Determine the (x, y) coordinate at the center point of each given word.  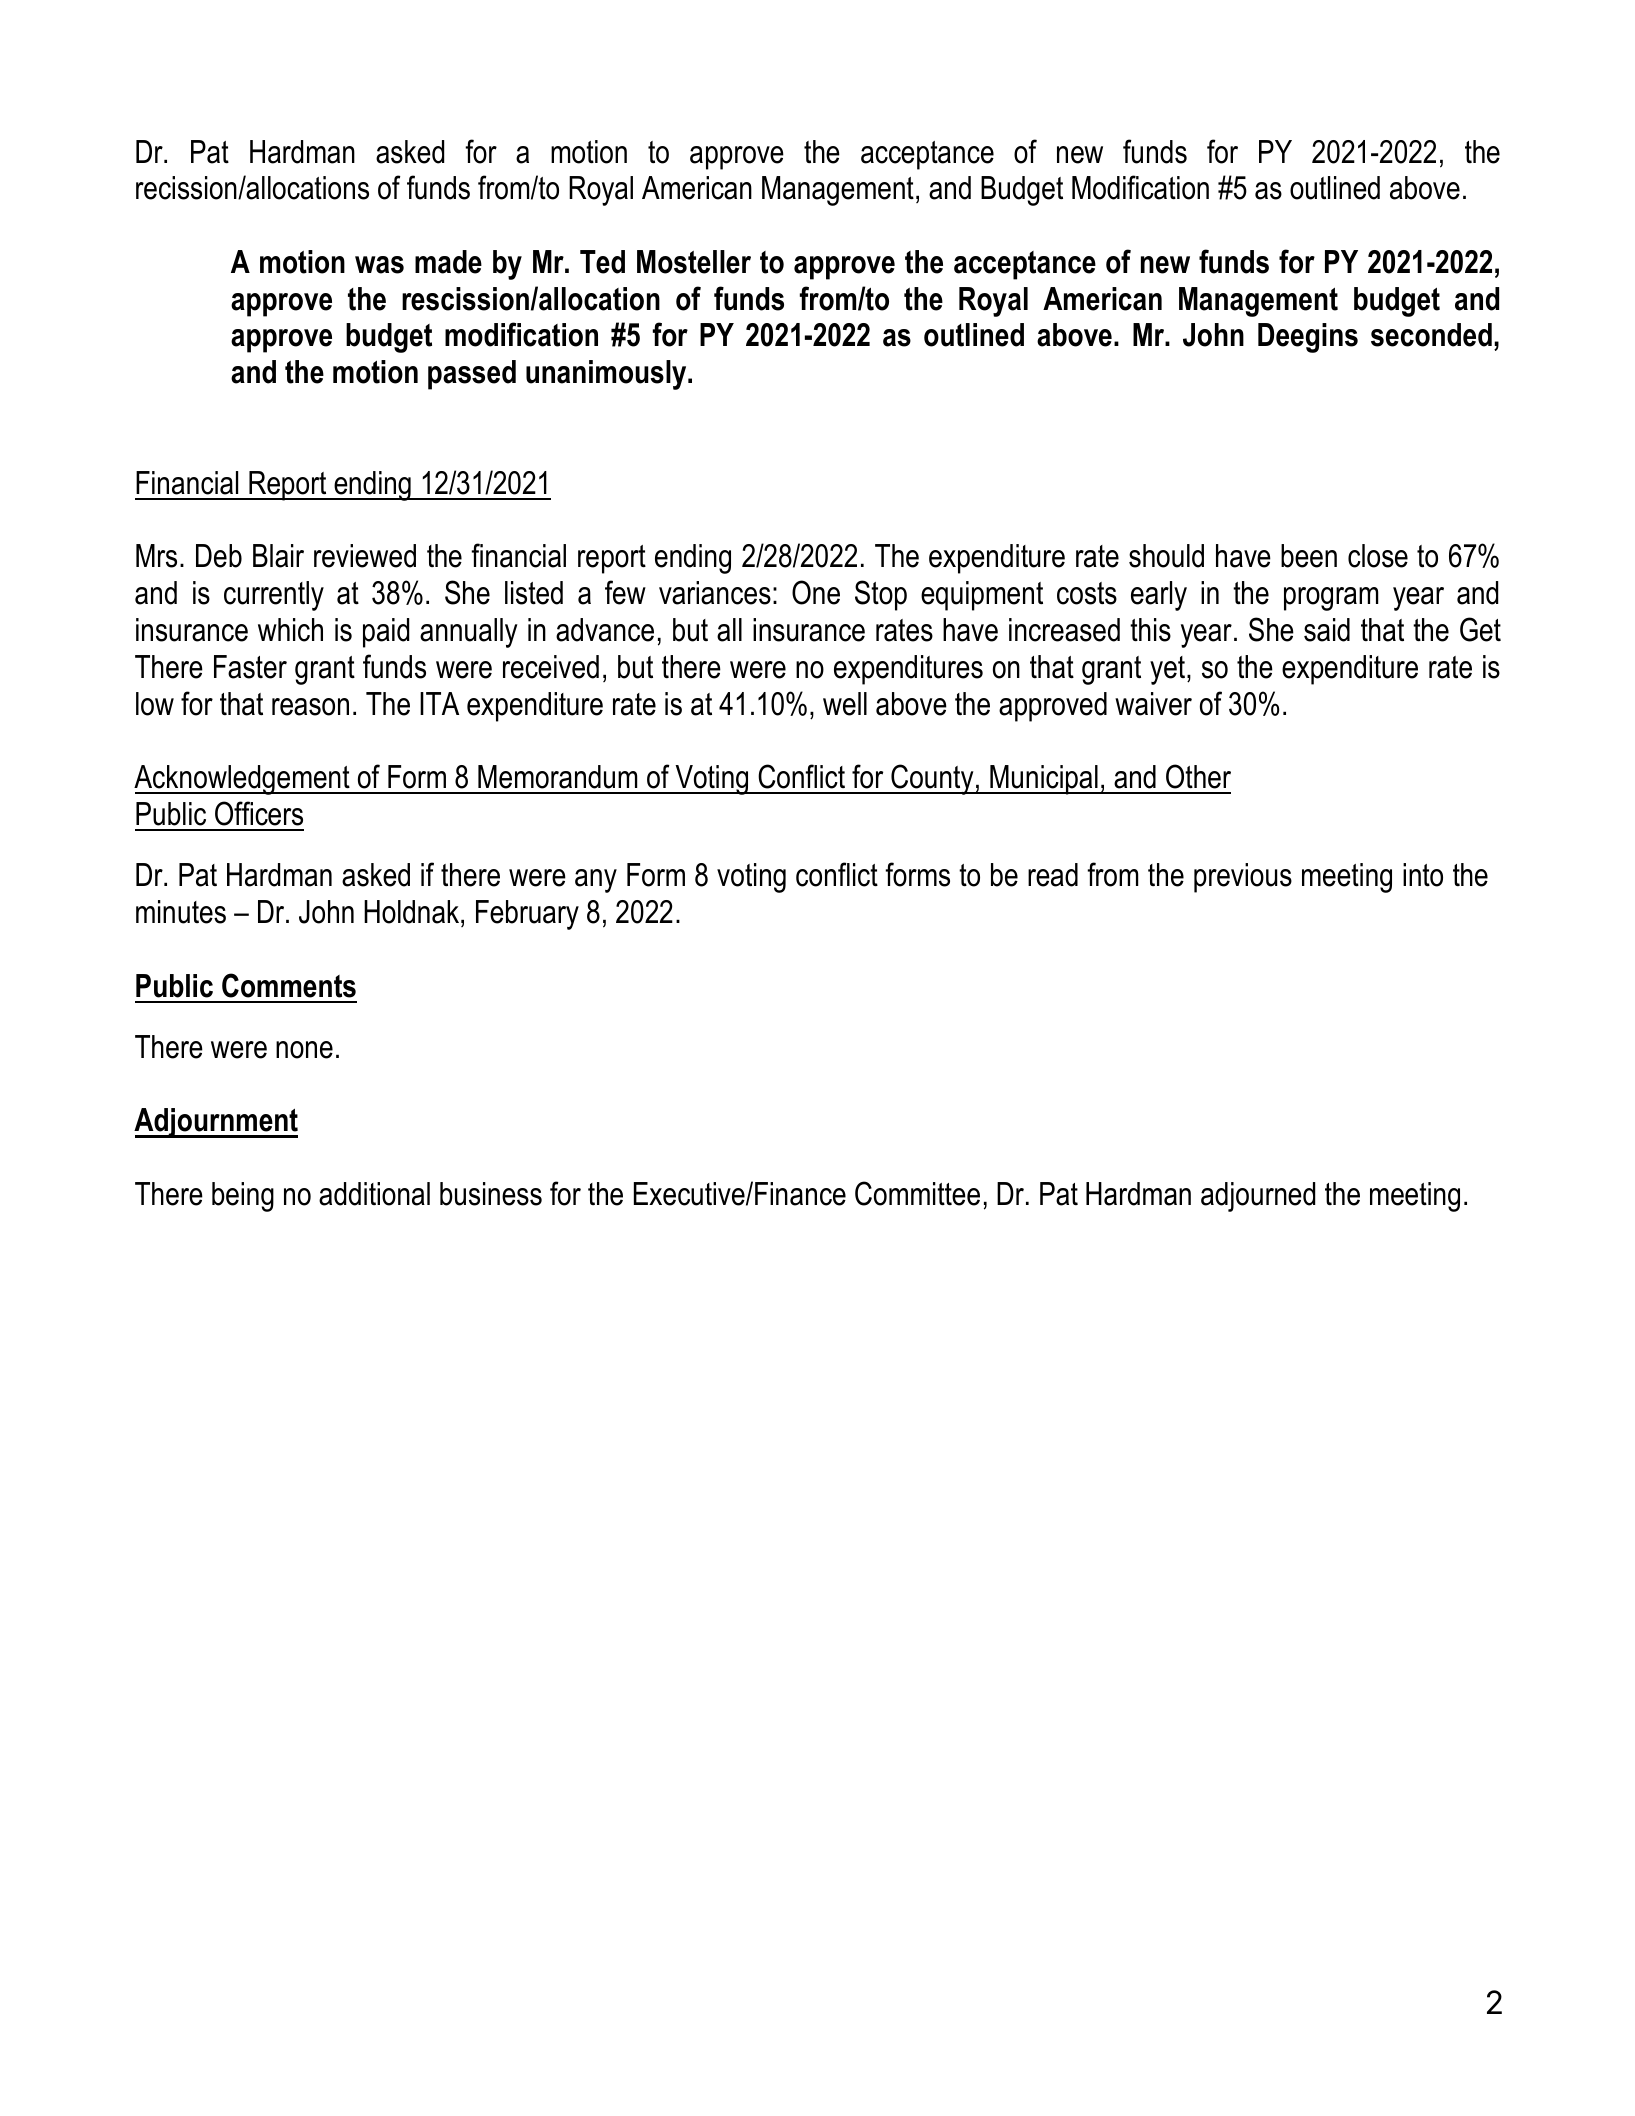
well (845, 704)
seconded (1431, 335)
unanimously (607, 375)
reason (310, 707)
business (491, 1194)
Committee (917, 1193)
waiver (1153, 704)
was (379, 265)
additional (374, 1194)
